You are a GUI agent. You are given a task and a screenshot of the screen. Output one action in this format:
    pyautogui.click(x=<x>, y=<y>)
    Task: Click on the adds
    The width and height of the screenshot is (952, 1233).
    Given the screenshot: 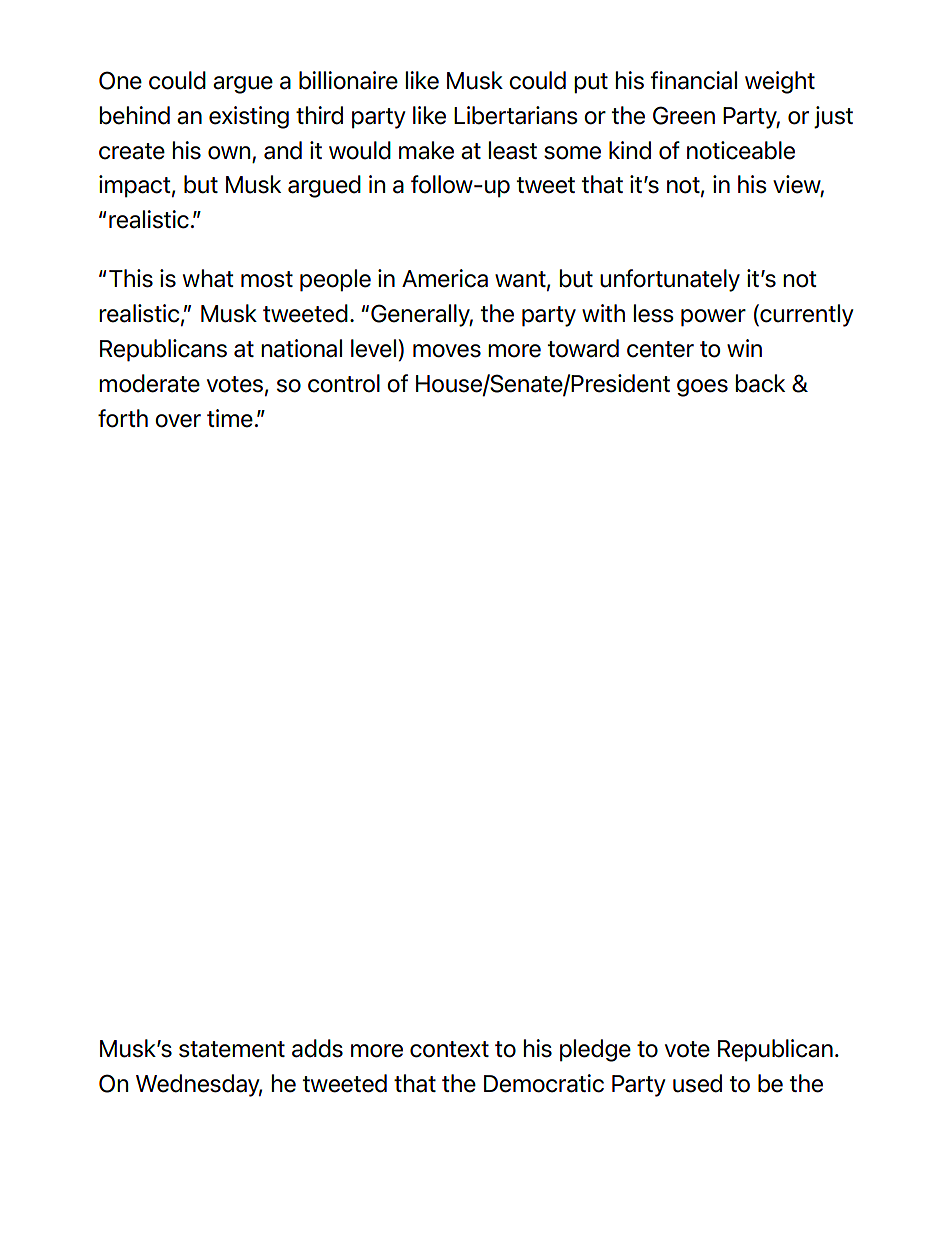 What is the action you would take?
    pyautogui.click(x=317, y=1048)
